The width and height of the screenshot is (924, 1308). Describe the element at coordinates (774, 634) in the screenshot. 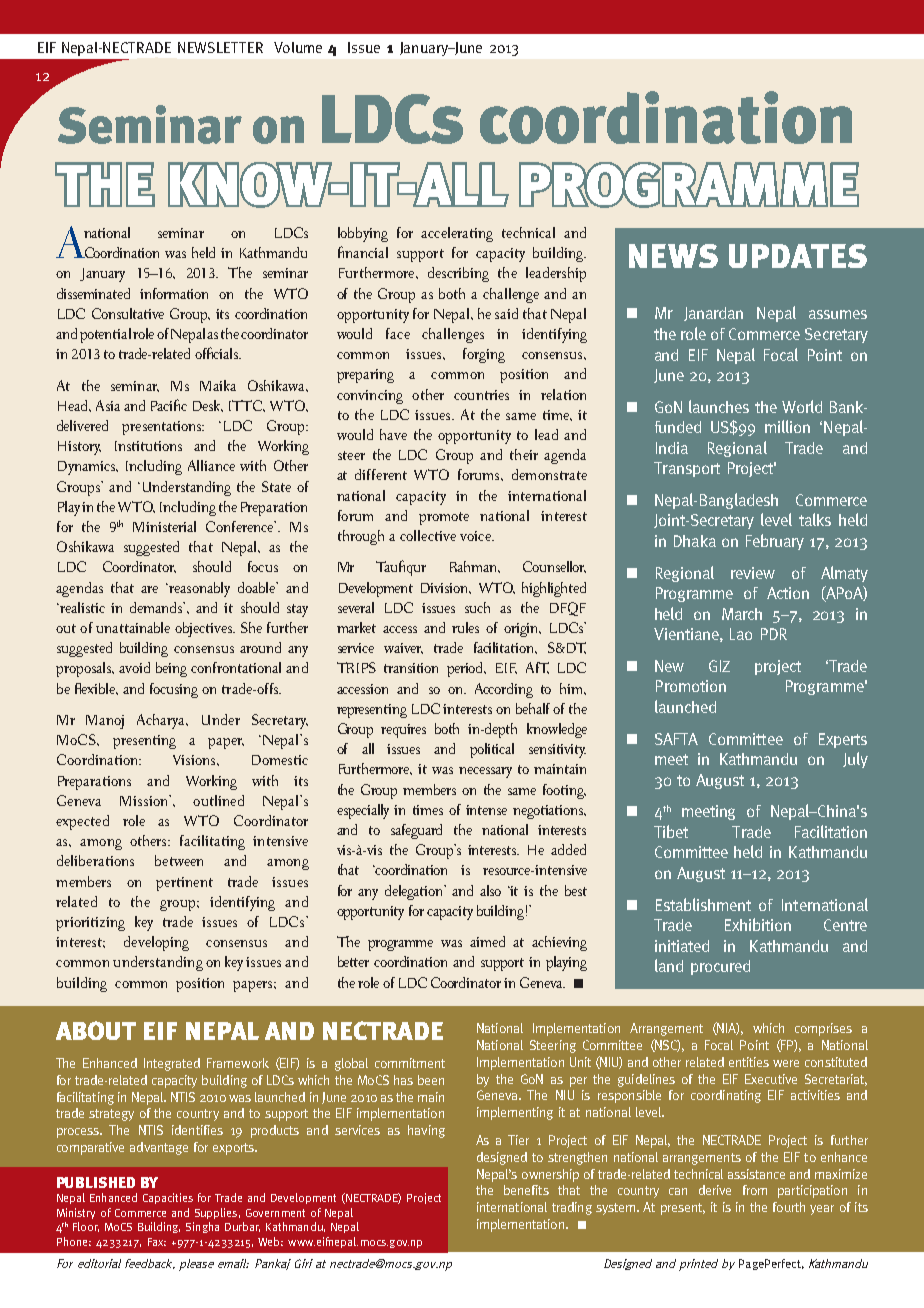

I see `PDR` at that location.
